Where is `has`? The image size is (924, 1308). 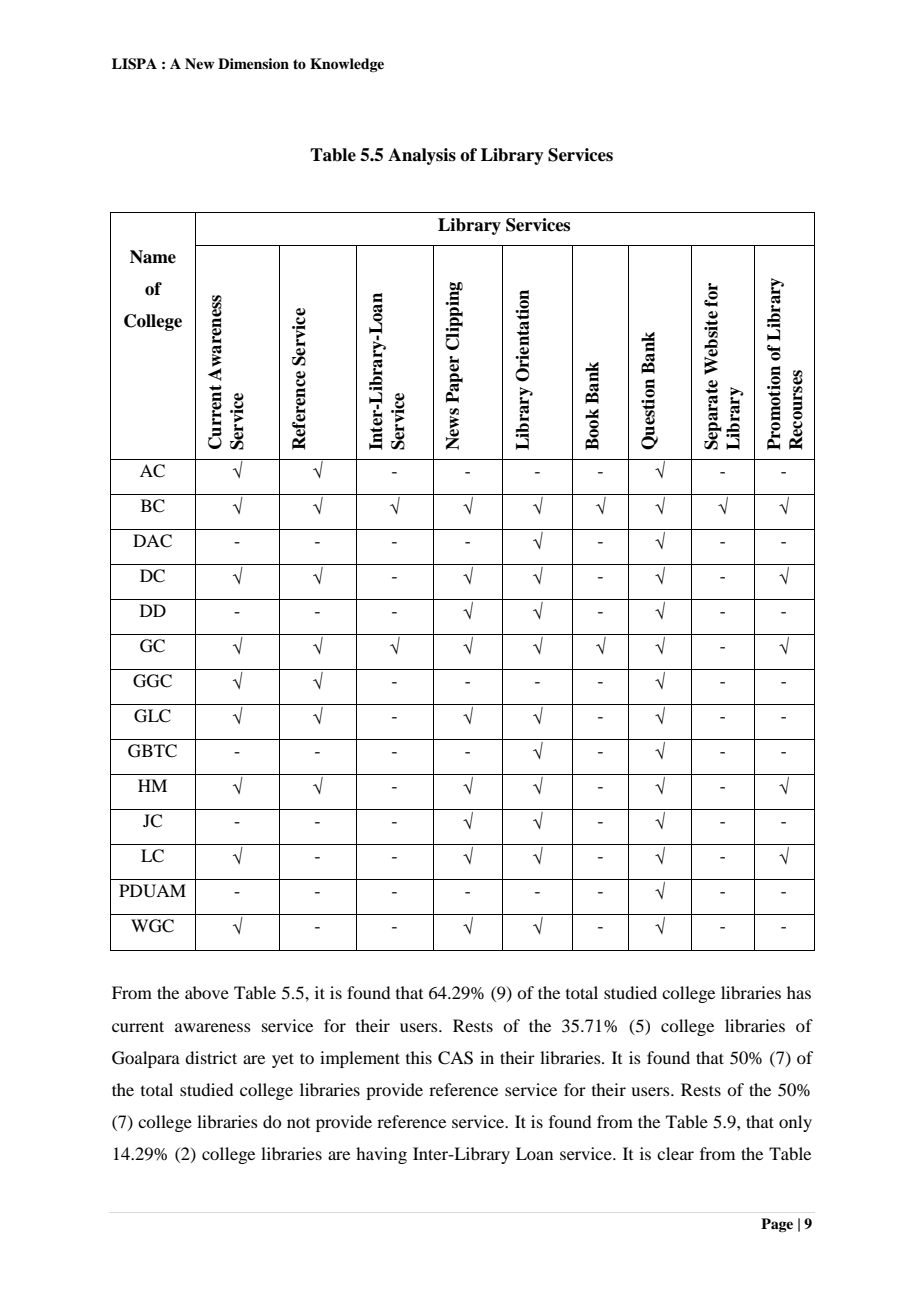
has is located at coordinates (799, 992).
